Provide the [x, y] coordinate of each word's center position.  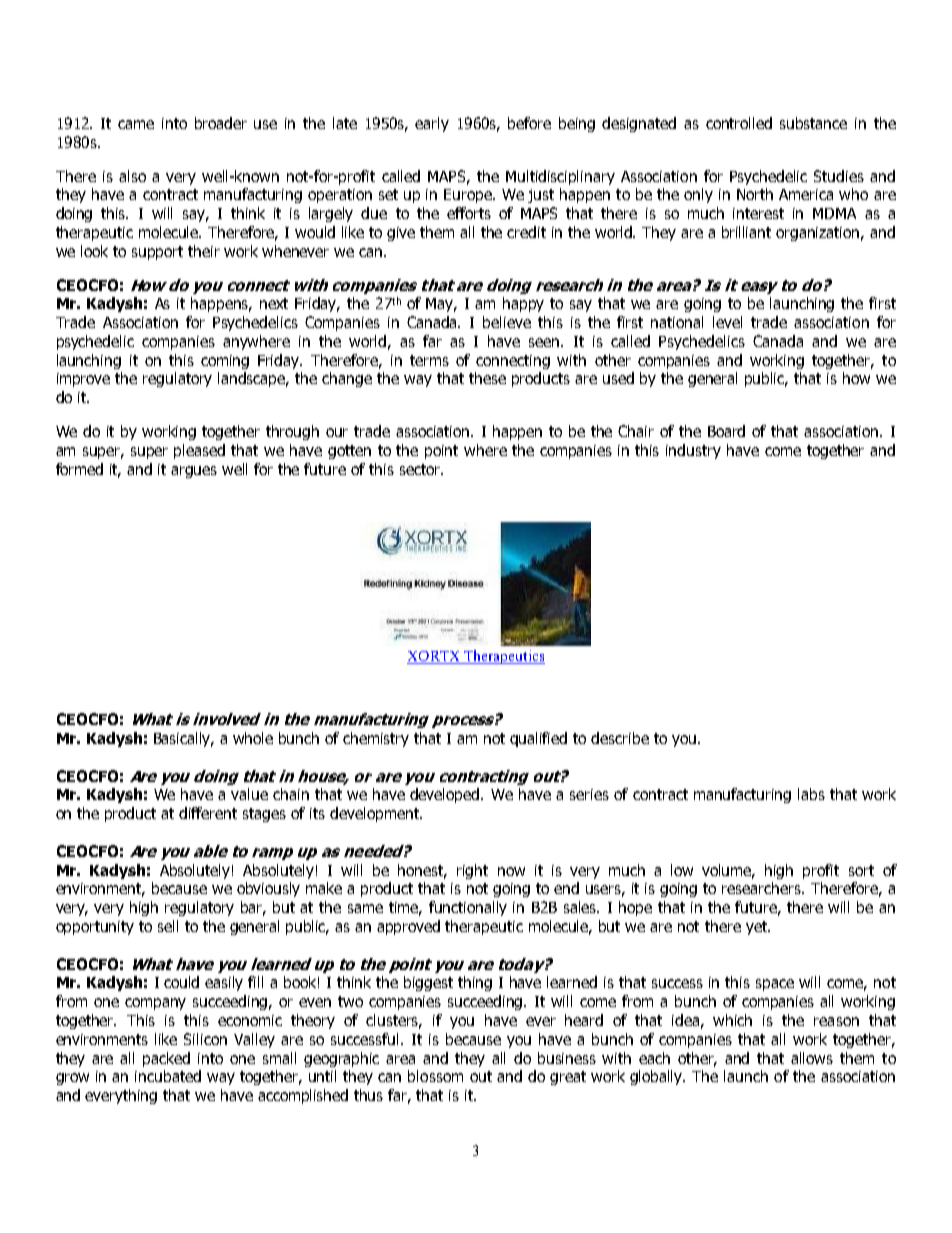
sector [421, 469]
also [132, 176]
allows [812, 1058]
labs [811, 794]
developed [446, 795]
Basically [184, 739]
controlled [739, 123]
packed [166, 1059]
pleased [199, 451]
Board [726, 431]
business [567, 1058]
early [432, 124]
